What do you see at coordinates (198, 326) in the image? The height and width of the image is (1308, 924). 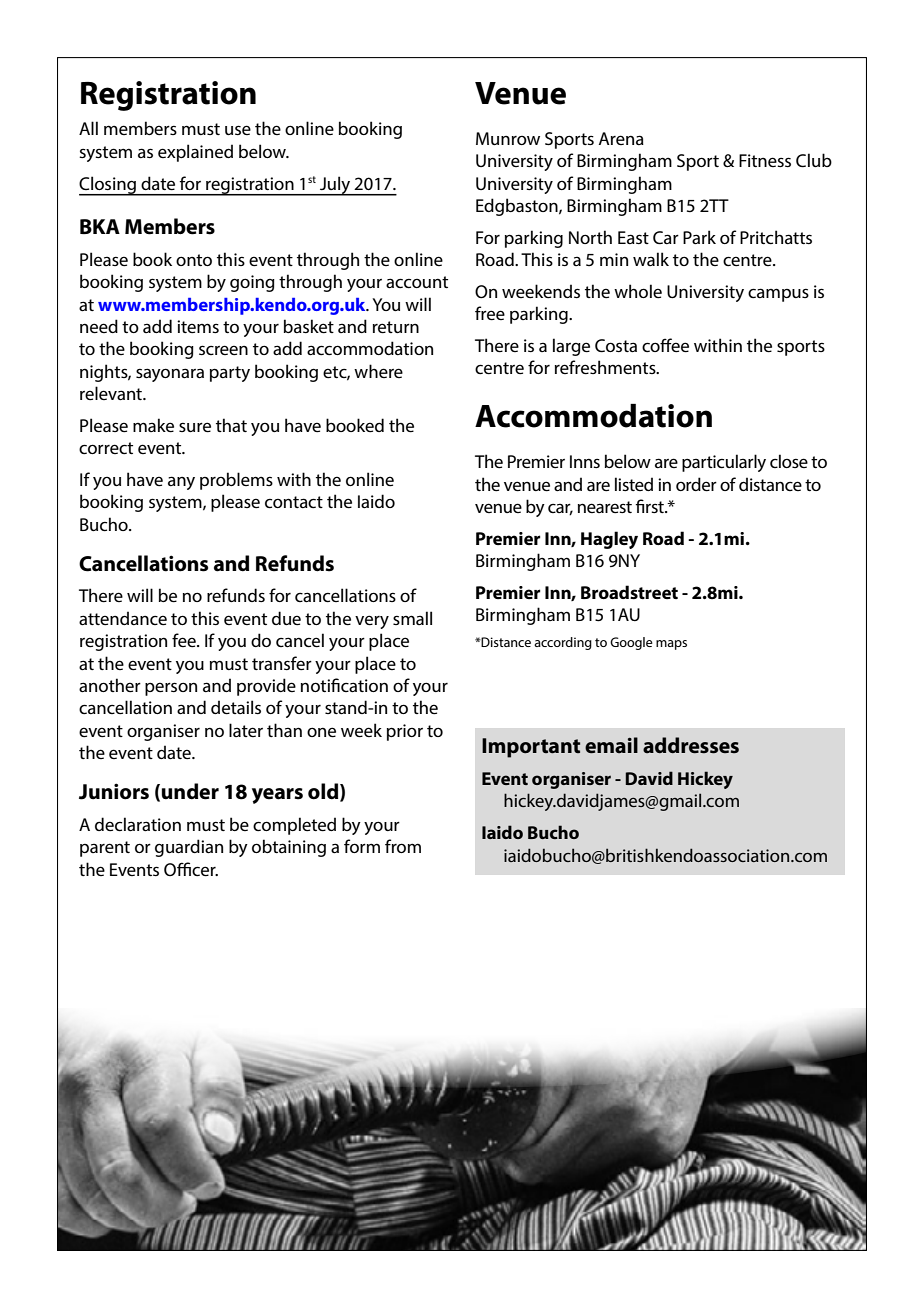 I see `items` at bounding box center [198, 326].
